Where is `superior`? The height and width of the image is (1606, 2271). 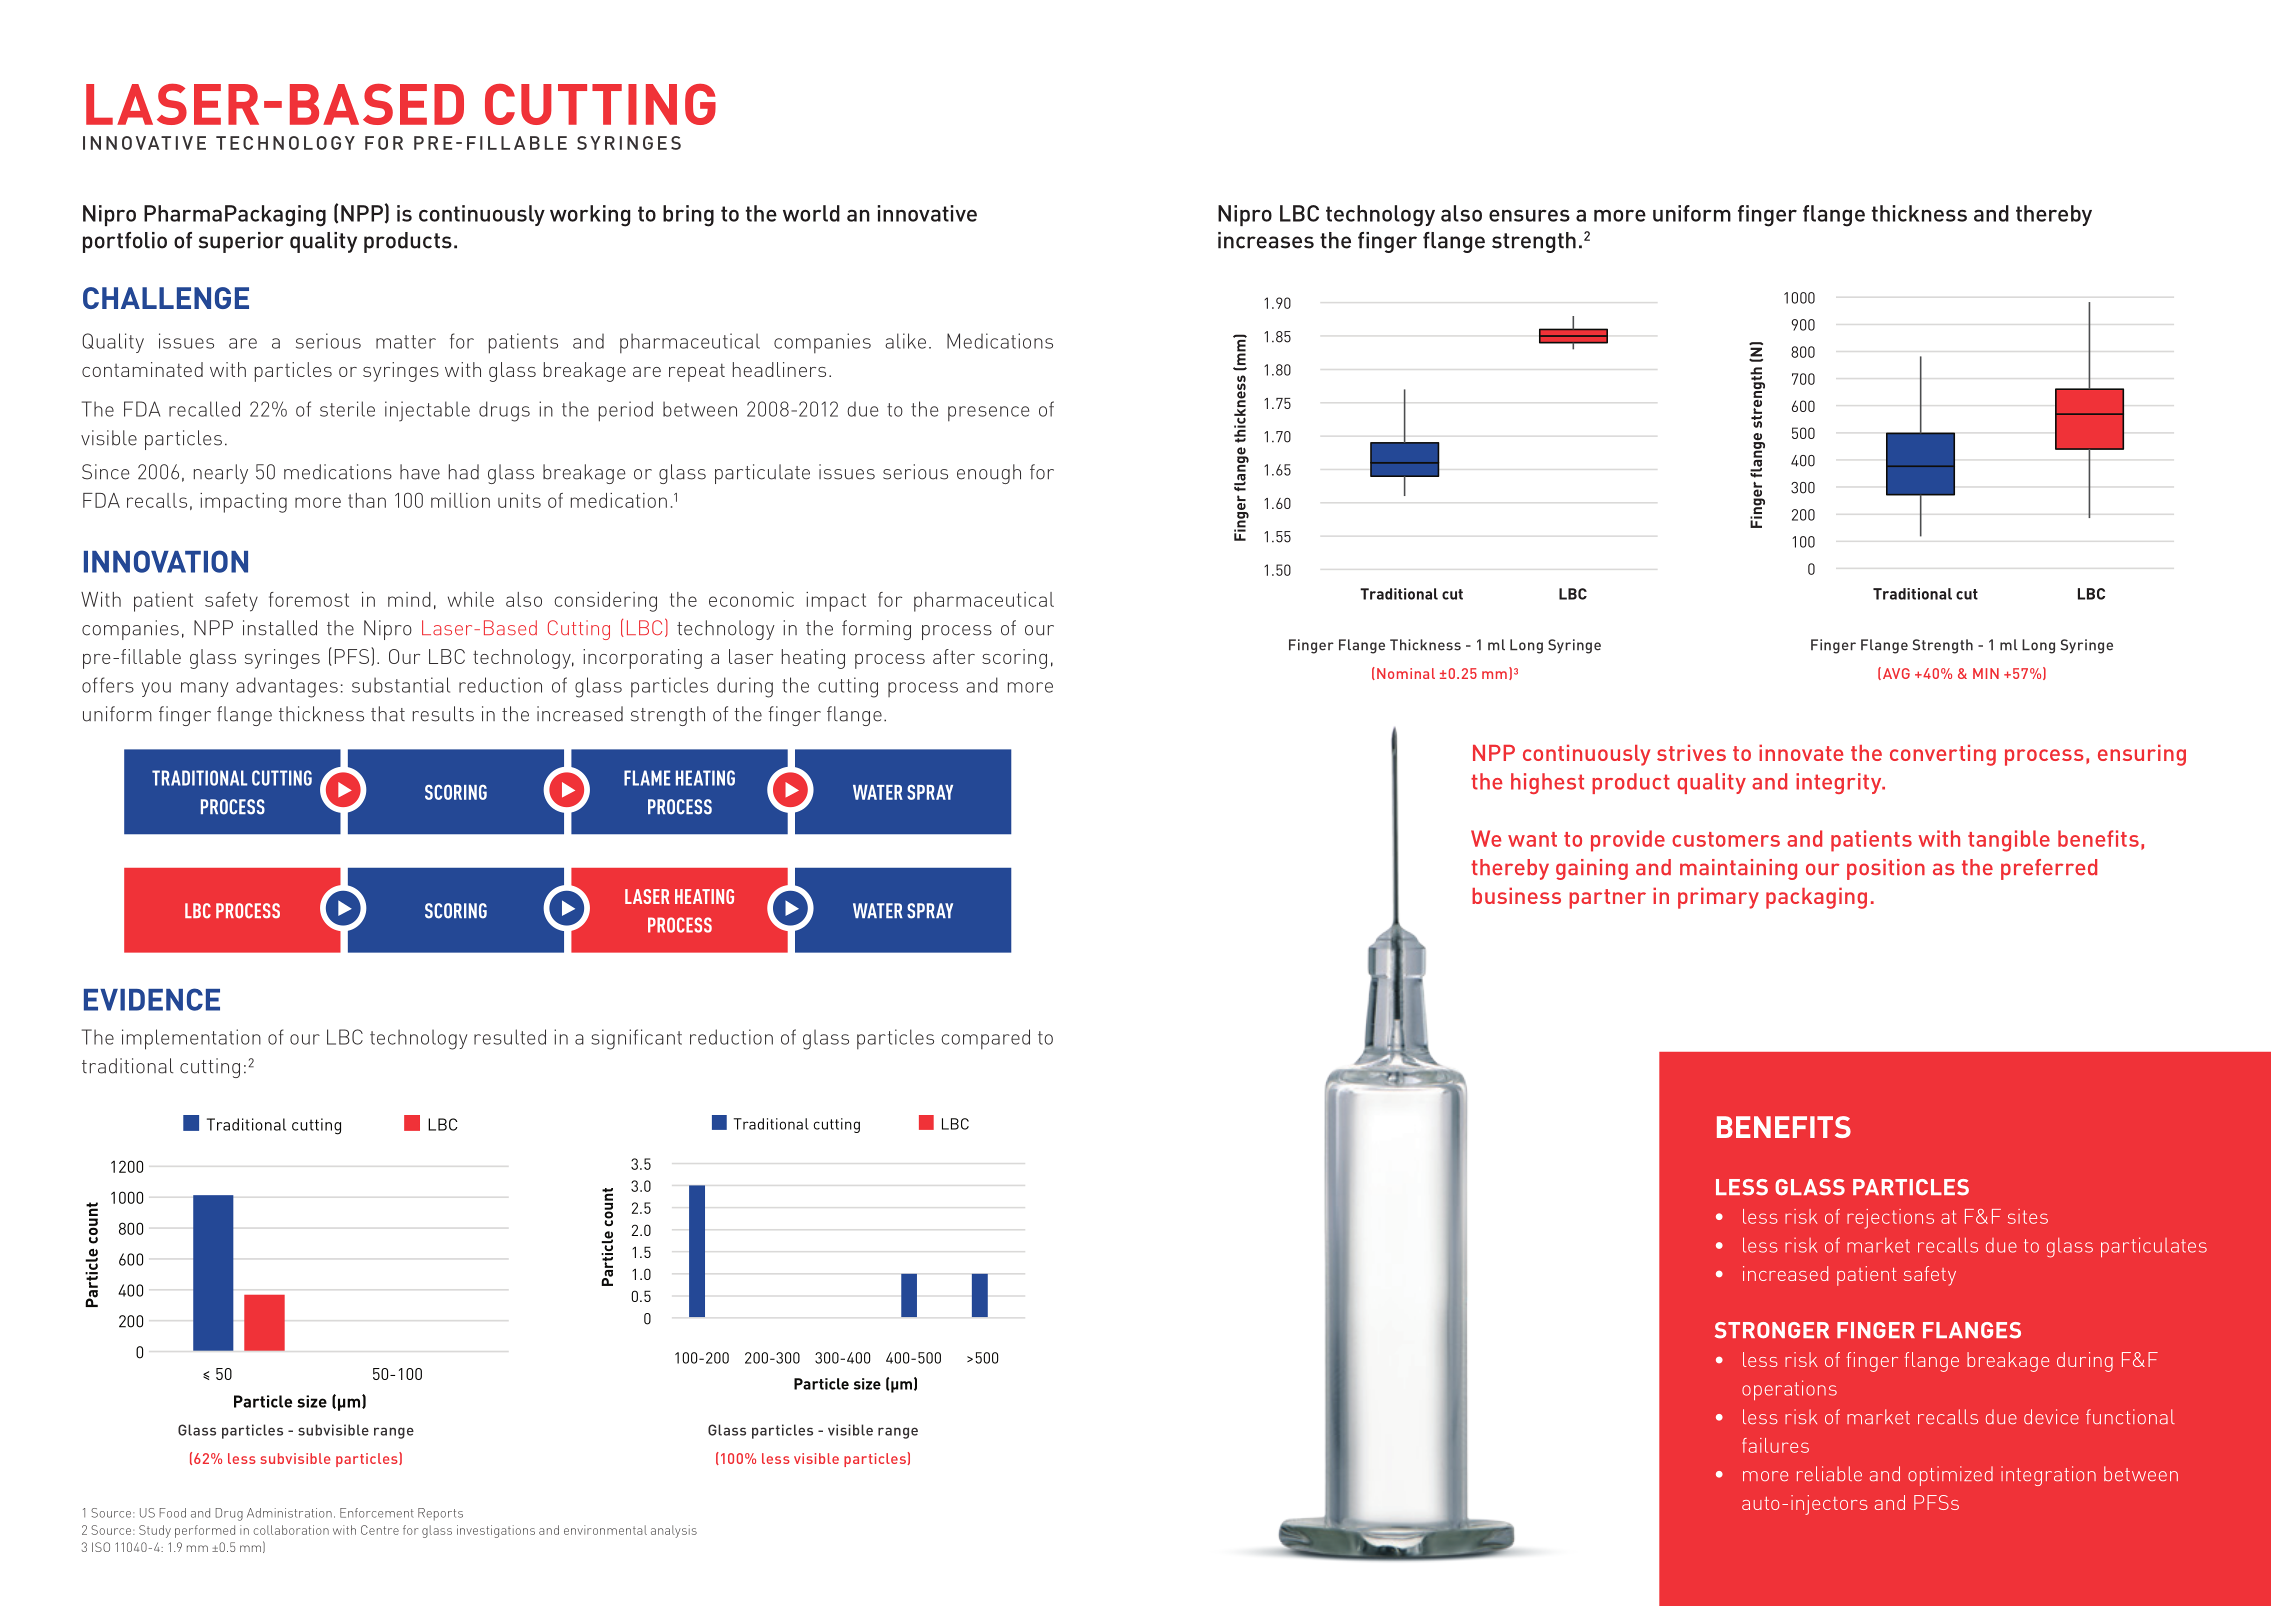
superior is located at coordinates (241, 242).
